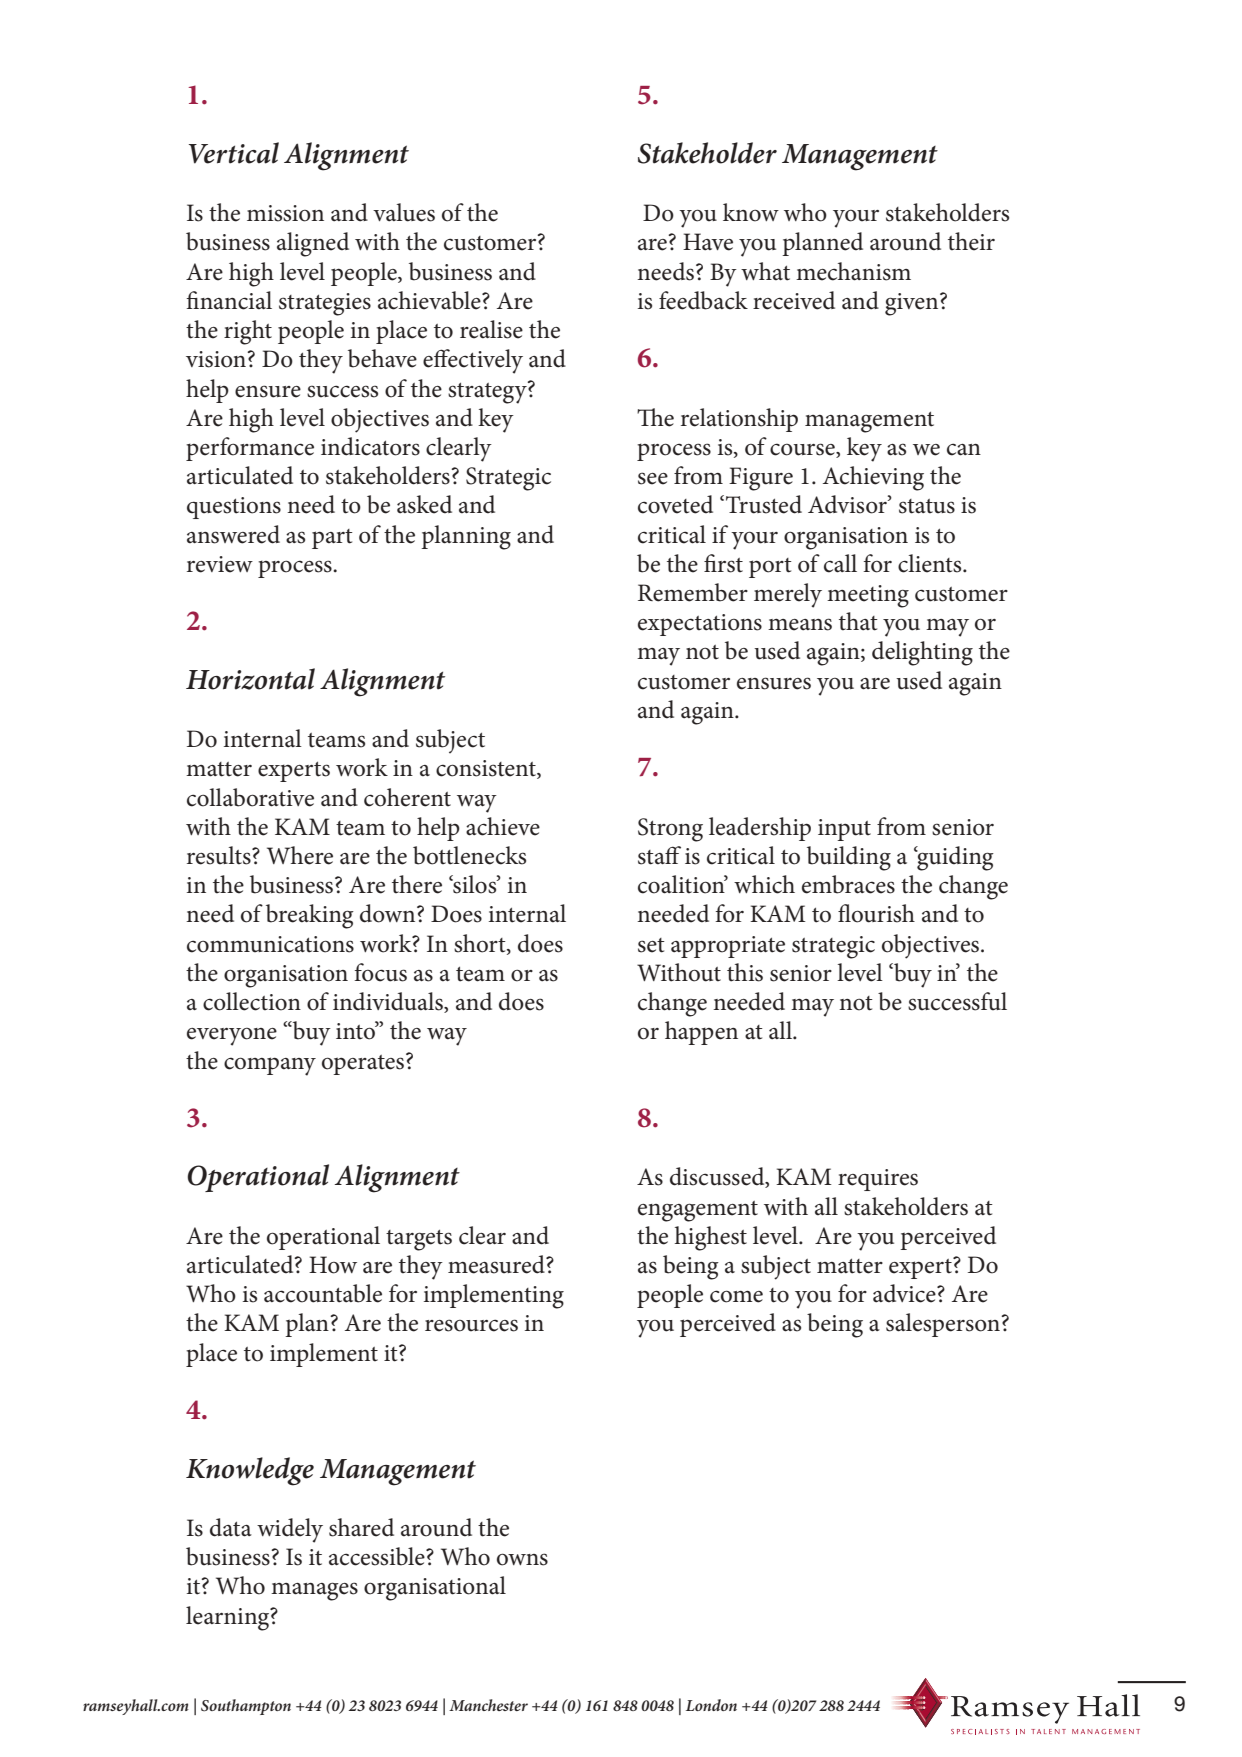 This screenshot has height=1757, width=1242. I want to click on Horizontal, so click(250, 679).
